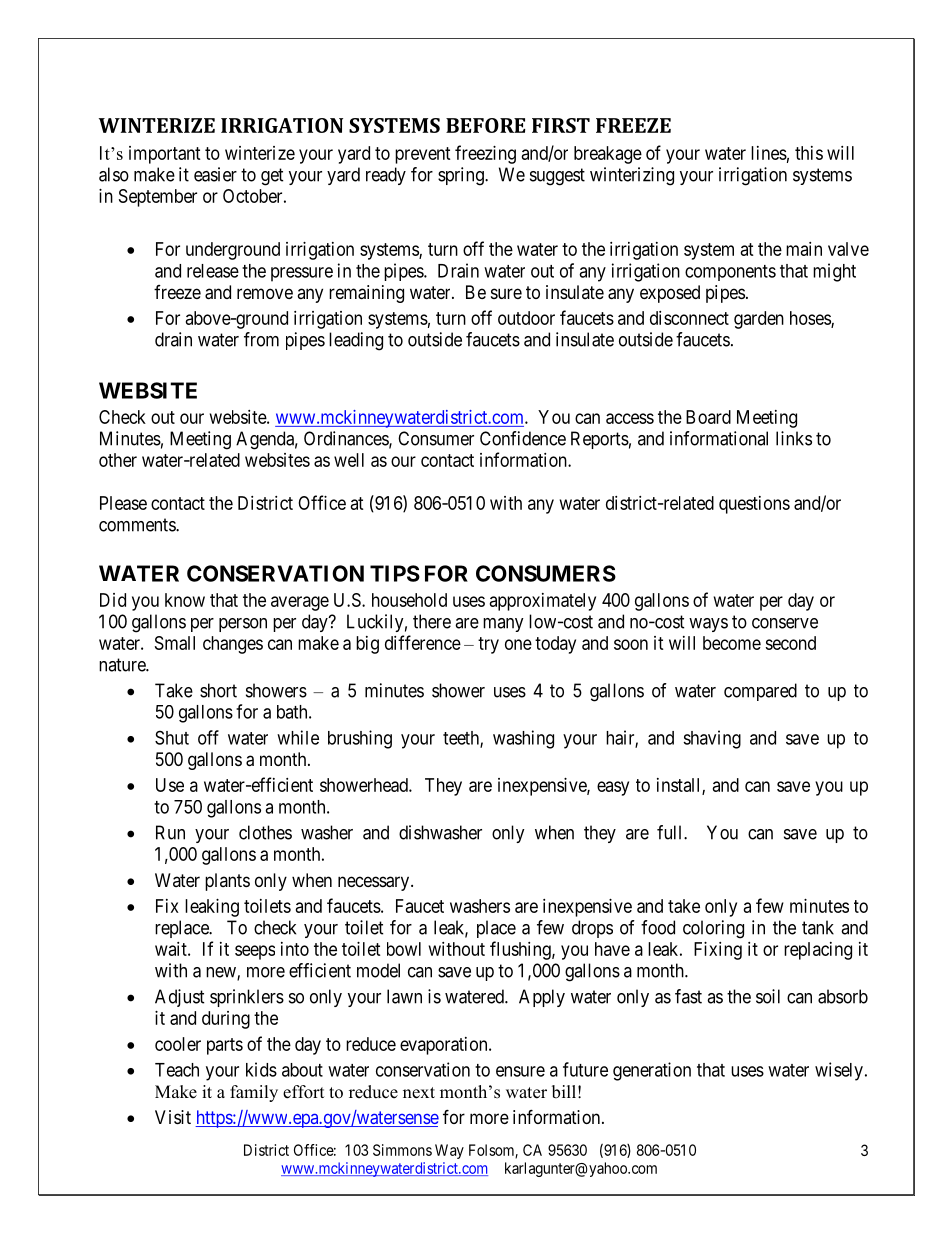 This screenshot has width=952, height=1233. What do you see at coordinates (708, 417) in the screenshot?
I see `Board` at bounding box center [708, 417].
